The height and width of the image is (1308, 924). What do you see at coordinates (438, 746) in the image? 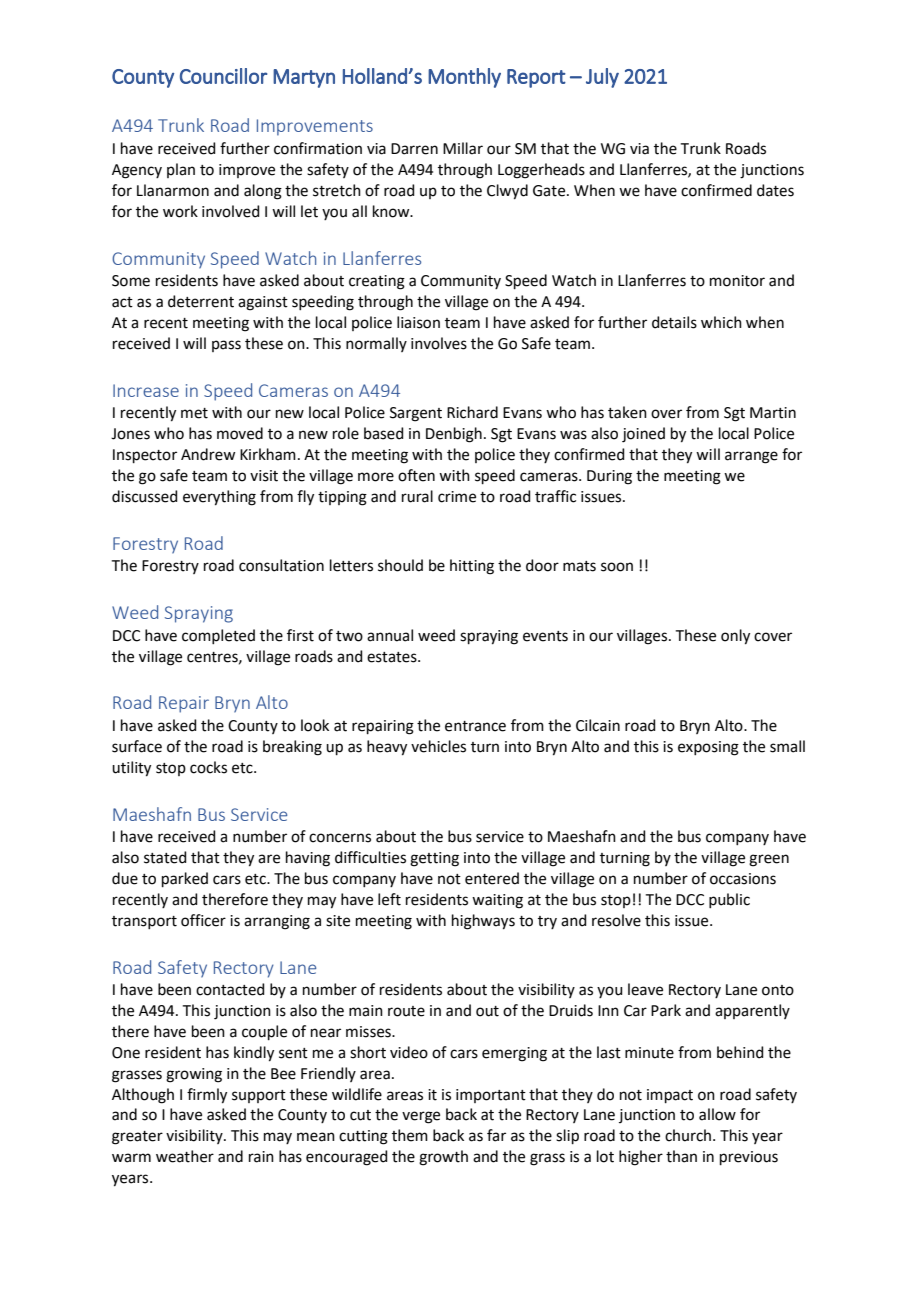
I see `vehicles` at bounding box center [438, 746].
